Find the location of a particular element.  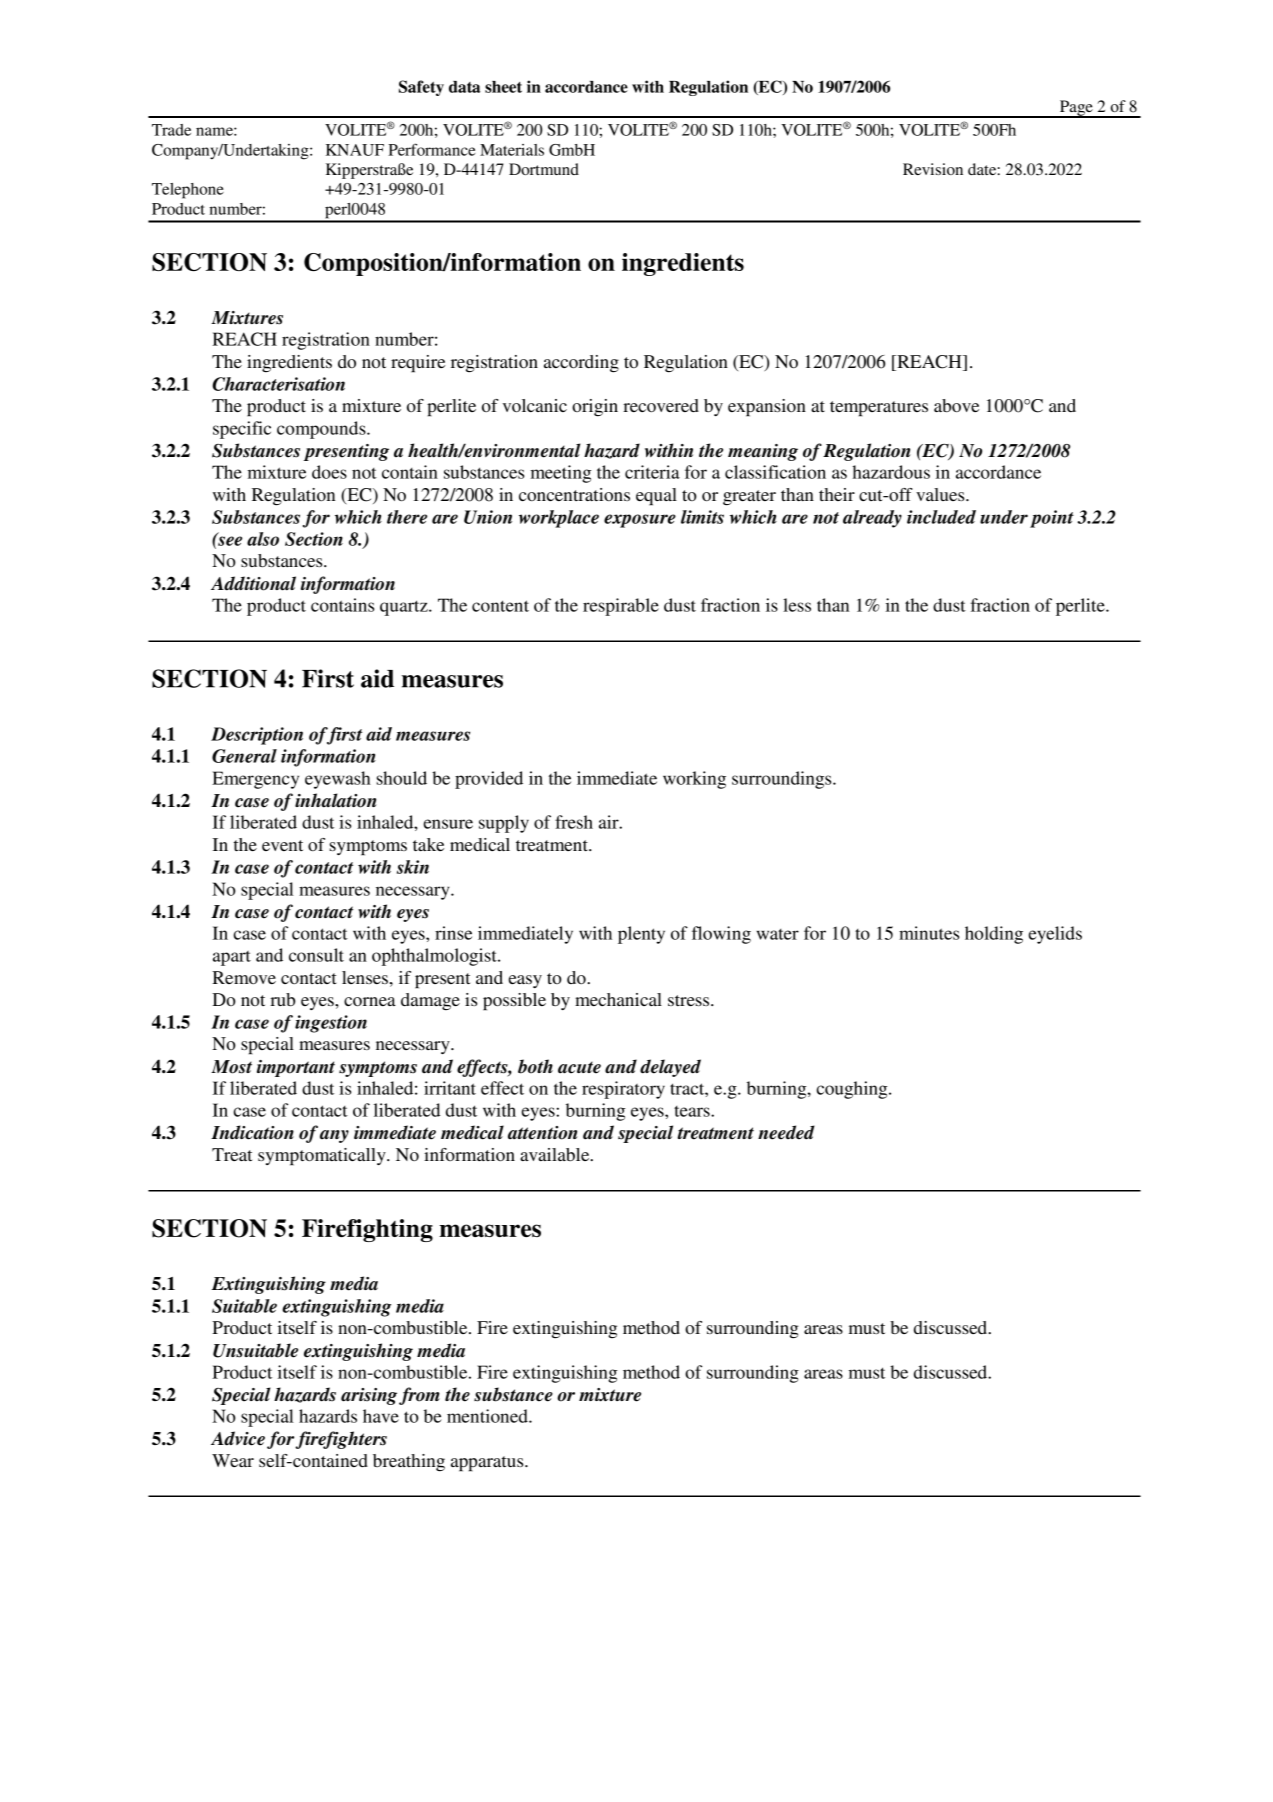

Revision is located at coordinates (933, 169).
